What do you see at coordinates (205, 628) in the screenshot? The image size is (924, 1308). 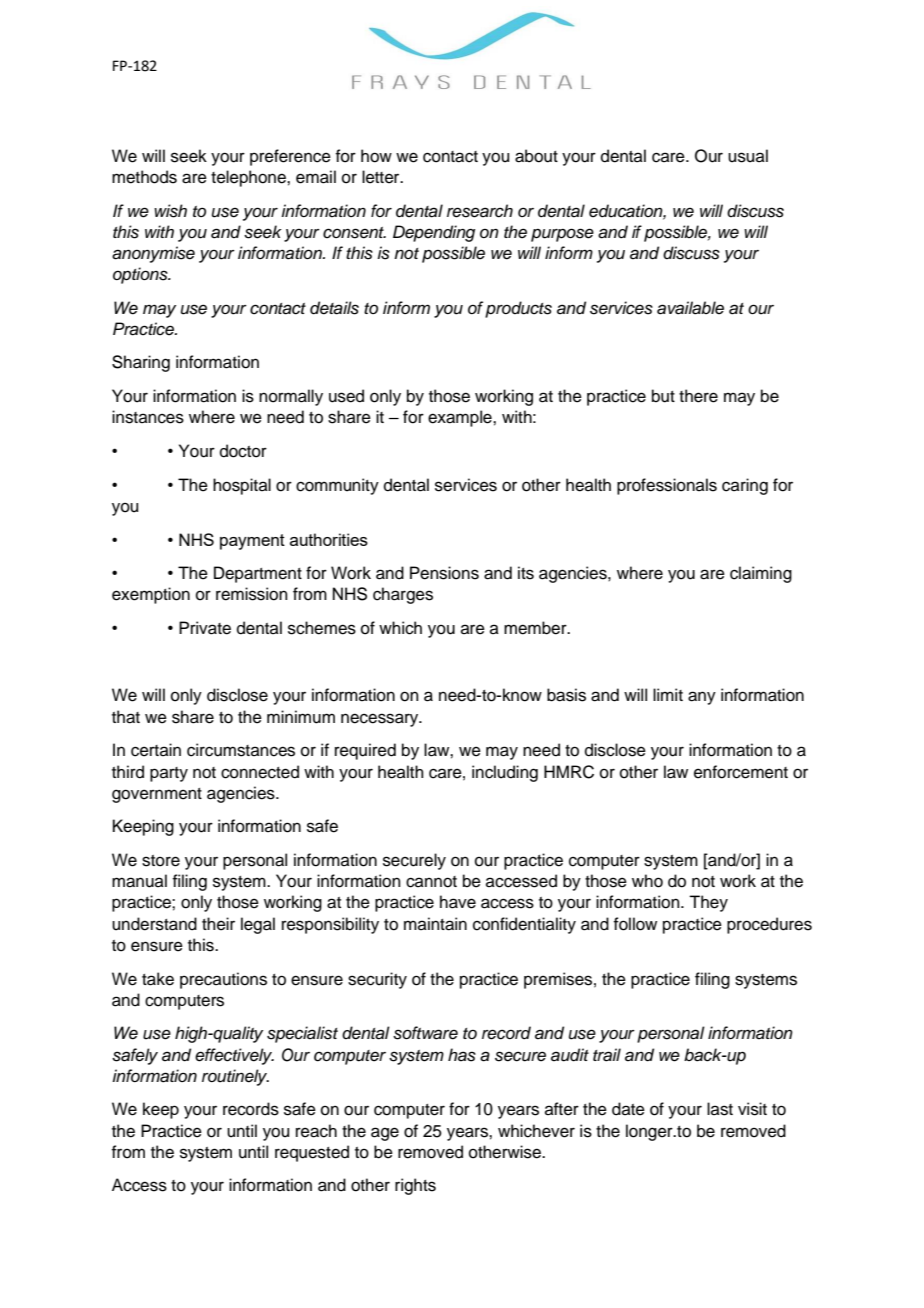 I see `Private` at bounding box center [205, 628].
